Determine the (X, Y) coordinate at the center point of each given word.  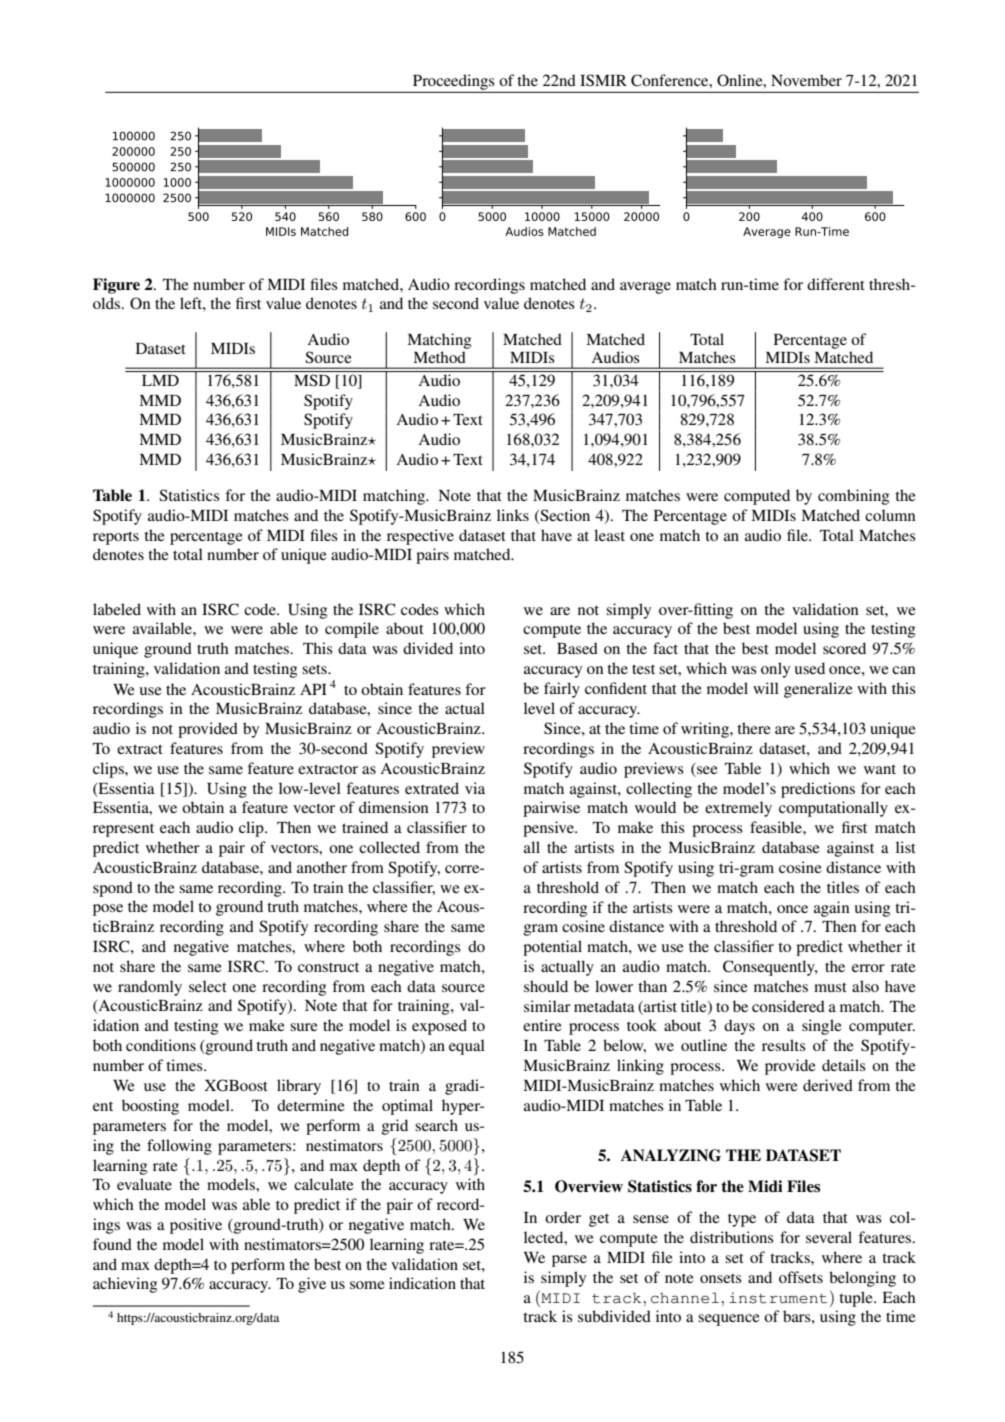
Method (439, 357)
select (208, 986)
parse (569, 1261)
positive (196, 1226)
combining (853, 497)
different (836, 284)
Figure (116, 286)
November (806, 80)
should (546, 986)
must (830, 987)
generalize (818, 690)
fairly (562, 690)
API (313, 689)
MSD (312, 380)
